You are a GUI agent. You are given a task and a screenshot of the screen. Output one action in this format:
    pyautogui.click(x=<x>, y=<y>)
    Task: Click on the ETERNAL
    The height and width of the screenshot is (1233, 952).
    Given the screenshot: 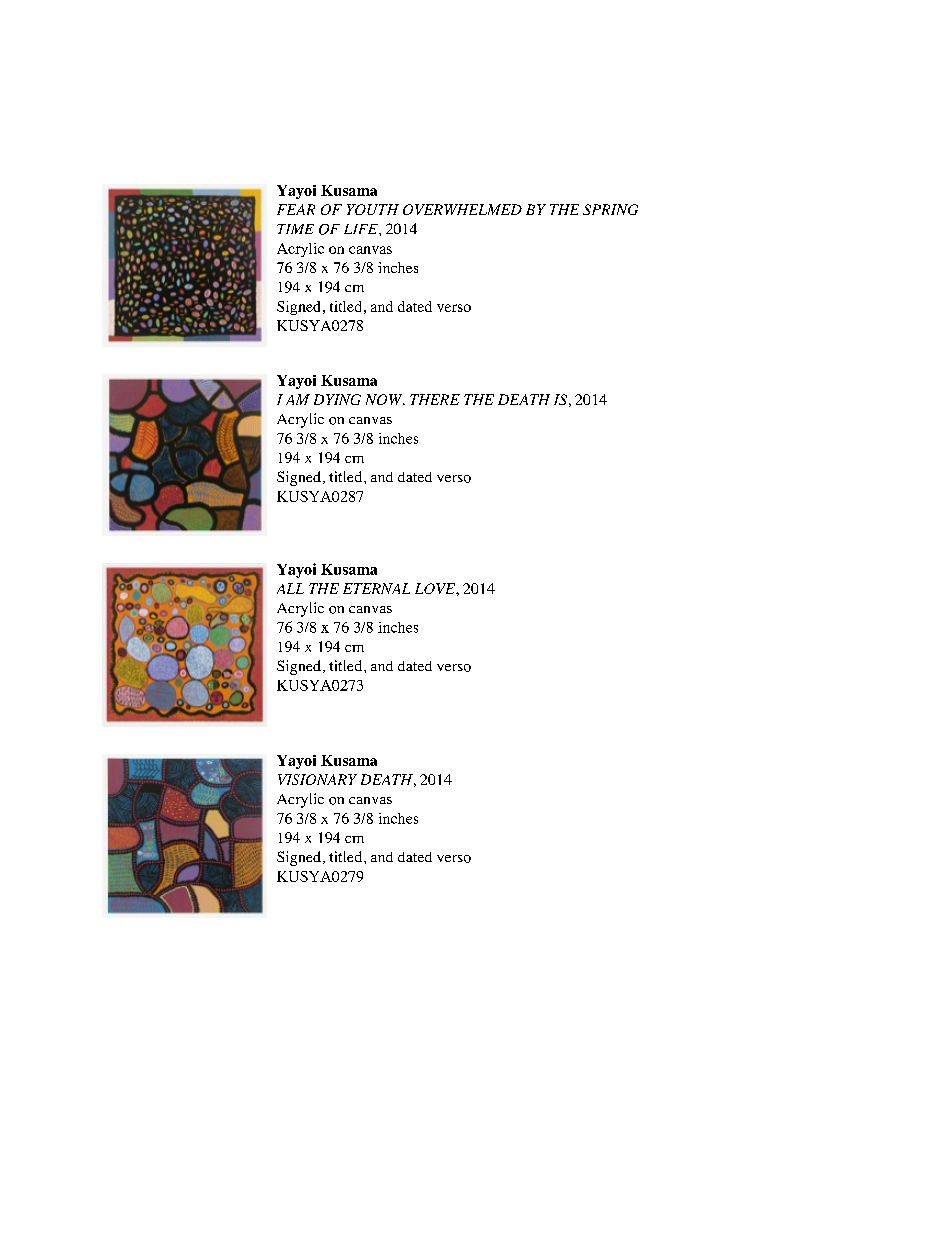 What is the action you would take?
    pyautogui.click(x=376, y=588)
